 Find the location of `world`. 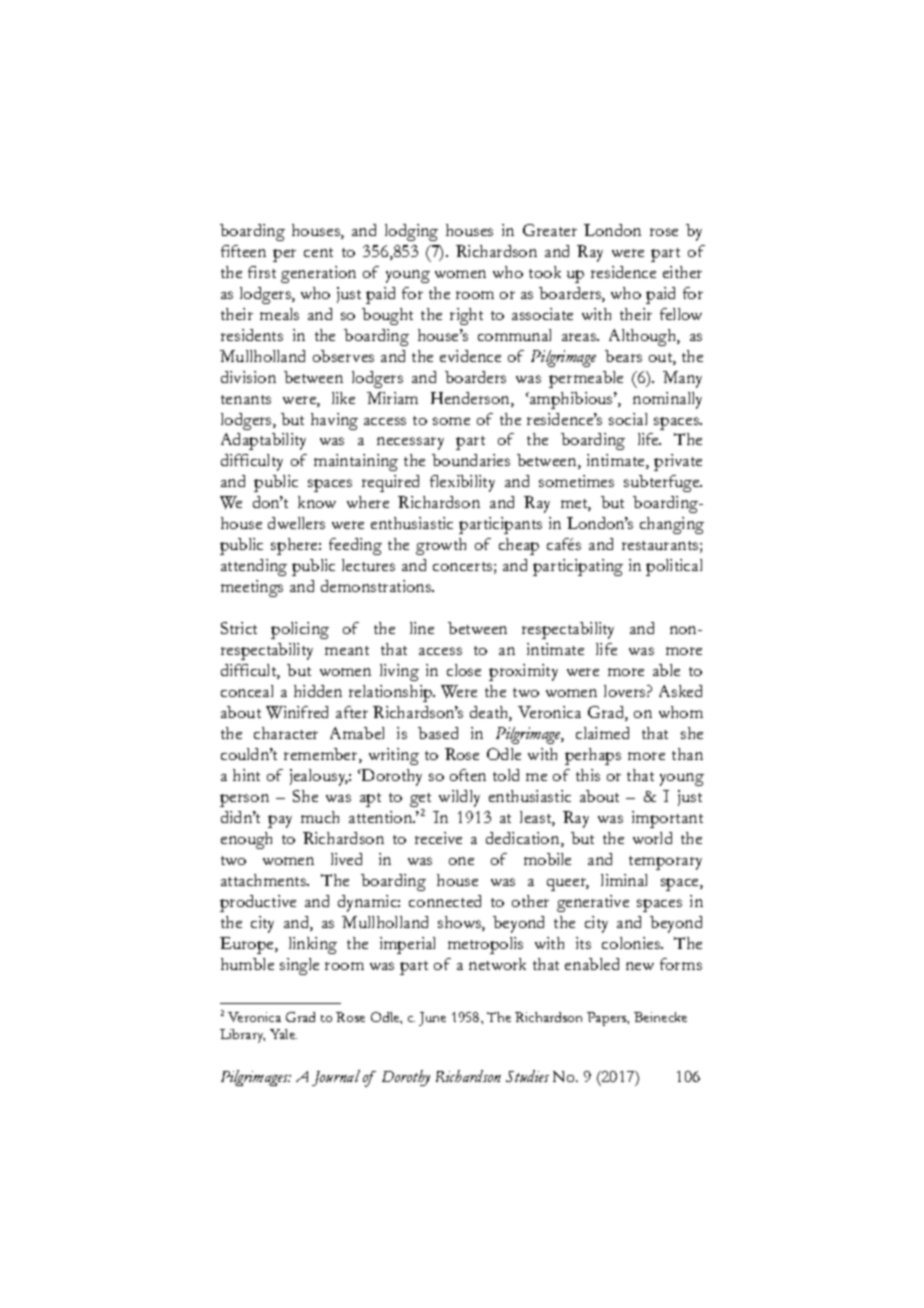

world is located at coordinates (652, 838).
